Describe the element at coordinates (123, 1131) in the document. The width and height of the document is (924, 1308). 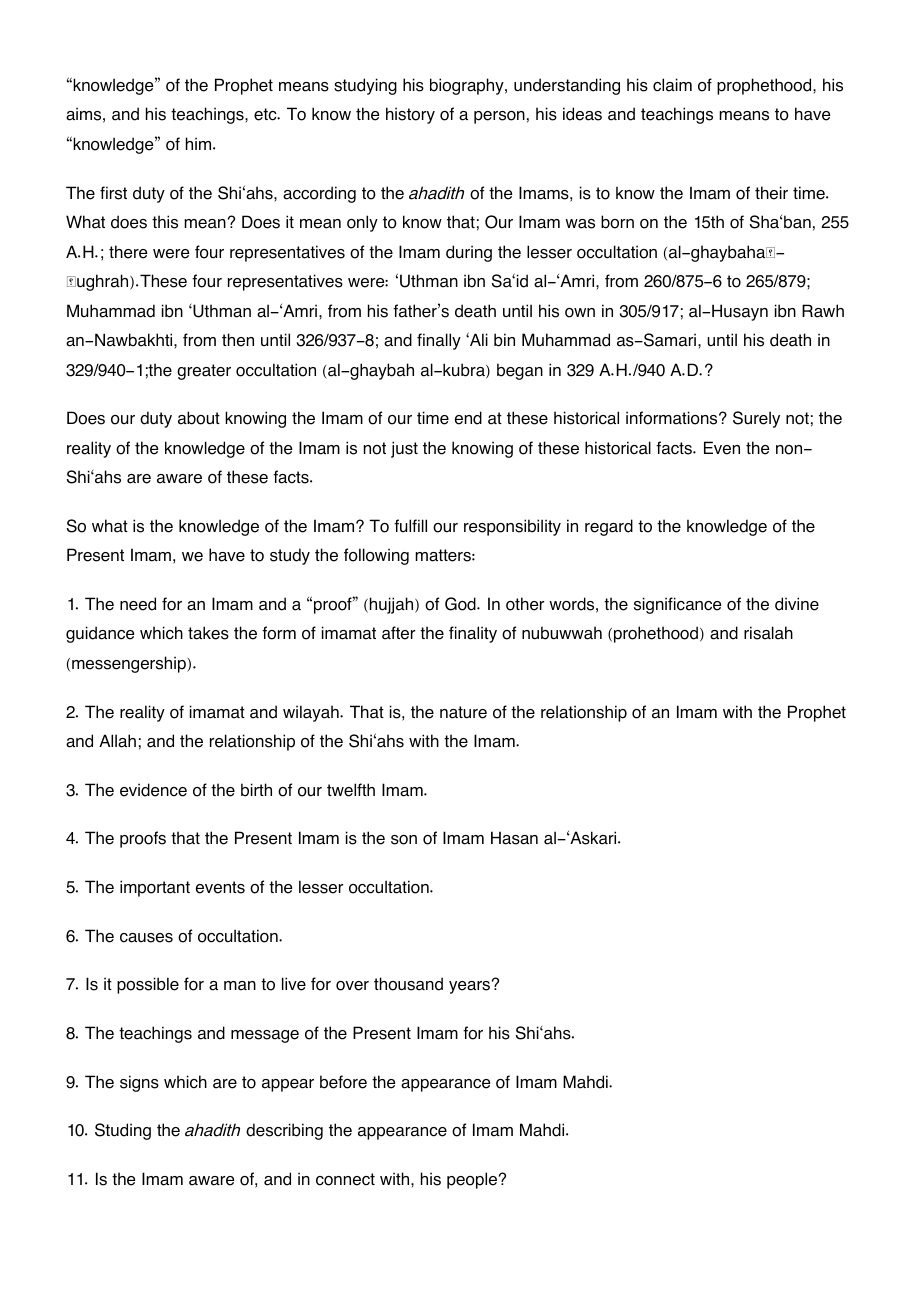
I see `Studing` at that location.
